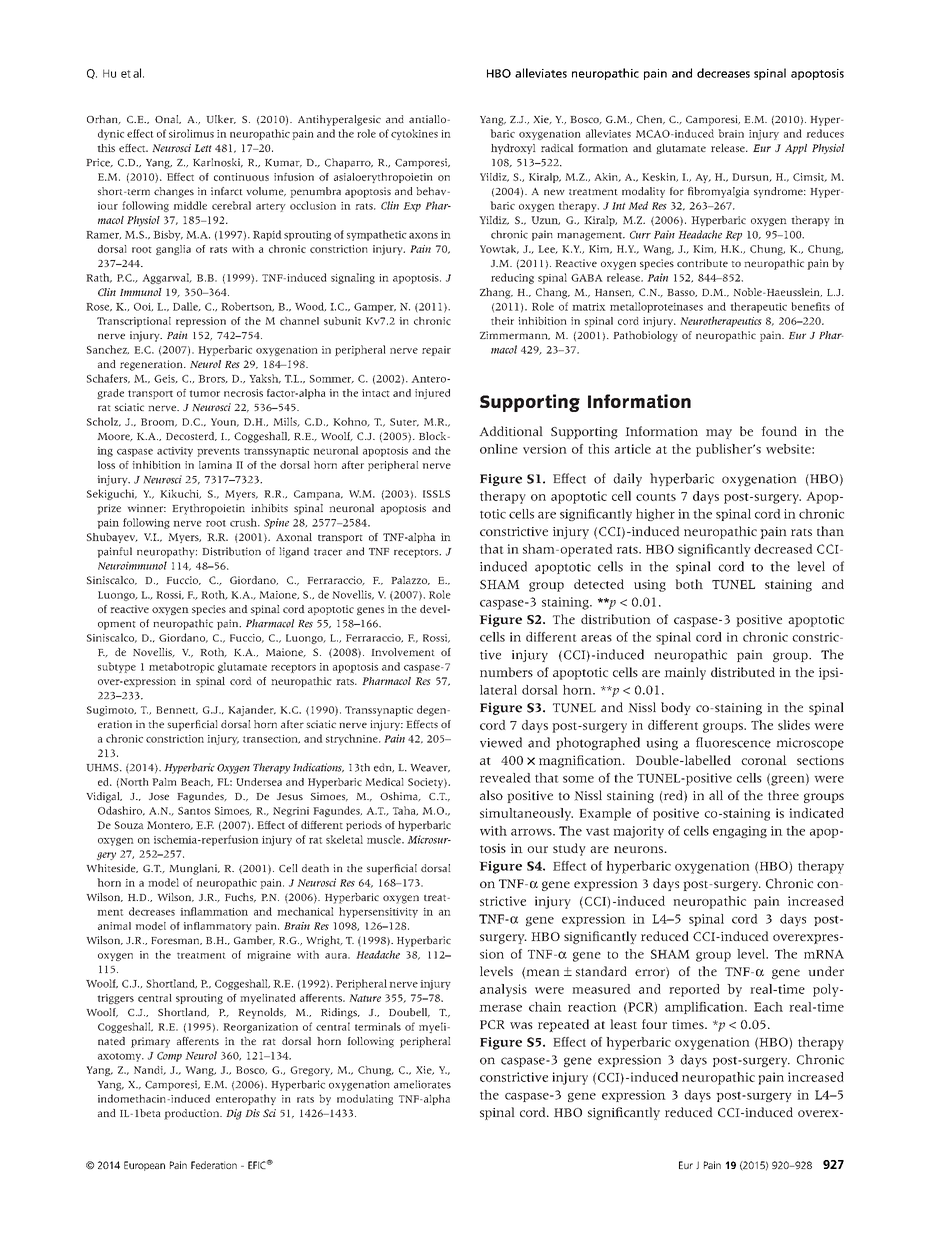 Image resolution: width=952 pixels, height=1256 pixels. I want to click on engaging, so click(740, 832).
